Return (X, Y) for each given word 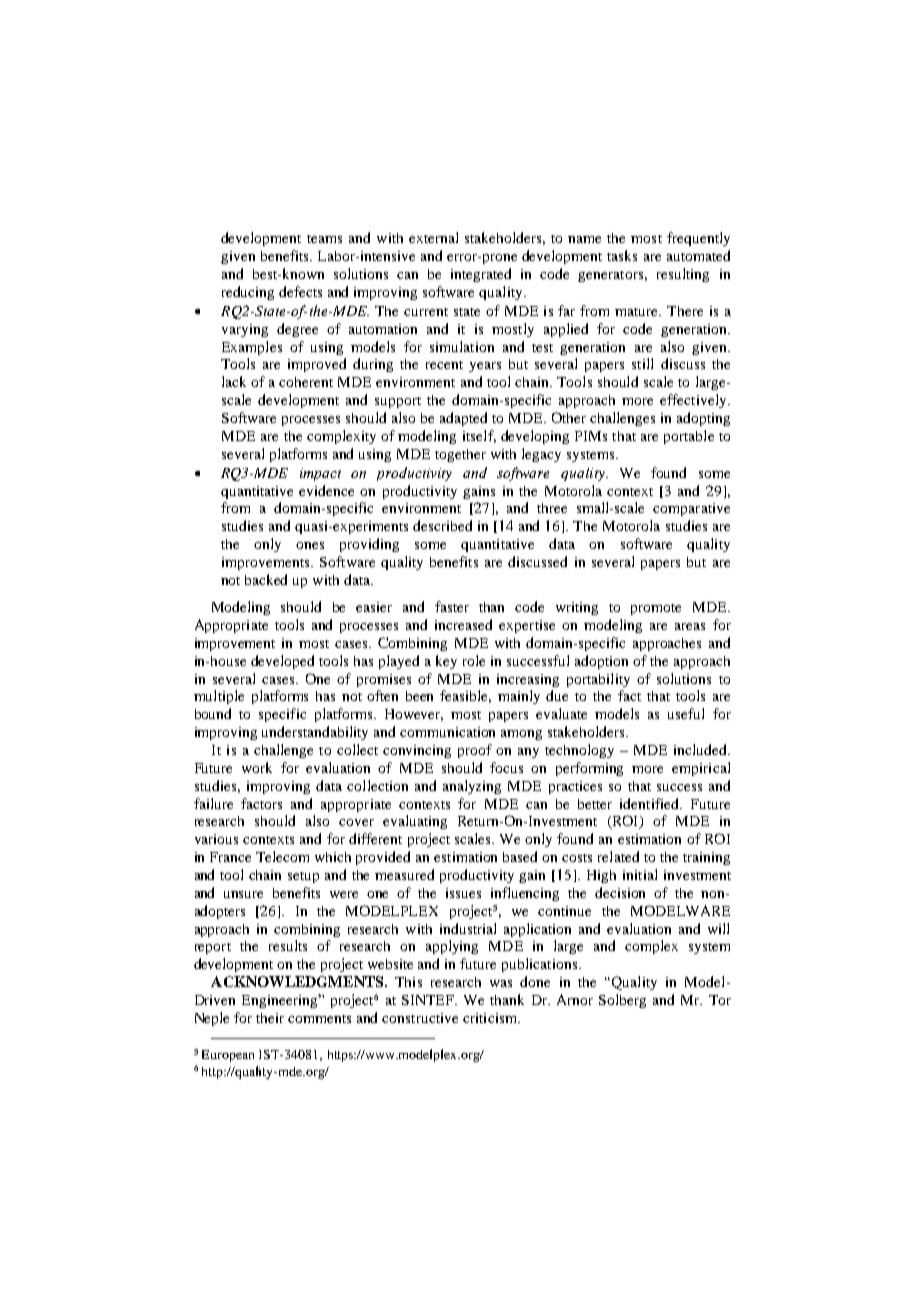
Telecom (282, 856)
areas (690, 626)
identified (650, 803)
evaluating (415, 822)
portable (689, 437)
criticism (491, 1018)
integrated (481, 275)
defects (300, 291)
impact (320, 474)
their (270, 1018)
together (460, 455)
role (474, 660)
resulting (683, 275)
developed (282, 662)
